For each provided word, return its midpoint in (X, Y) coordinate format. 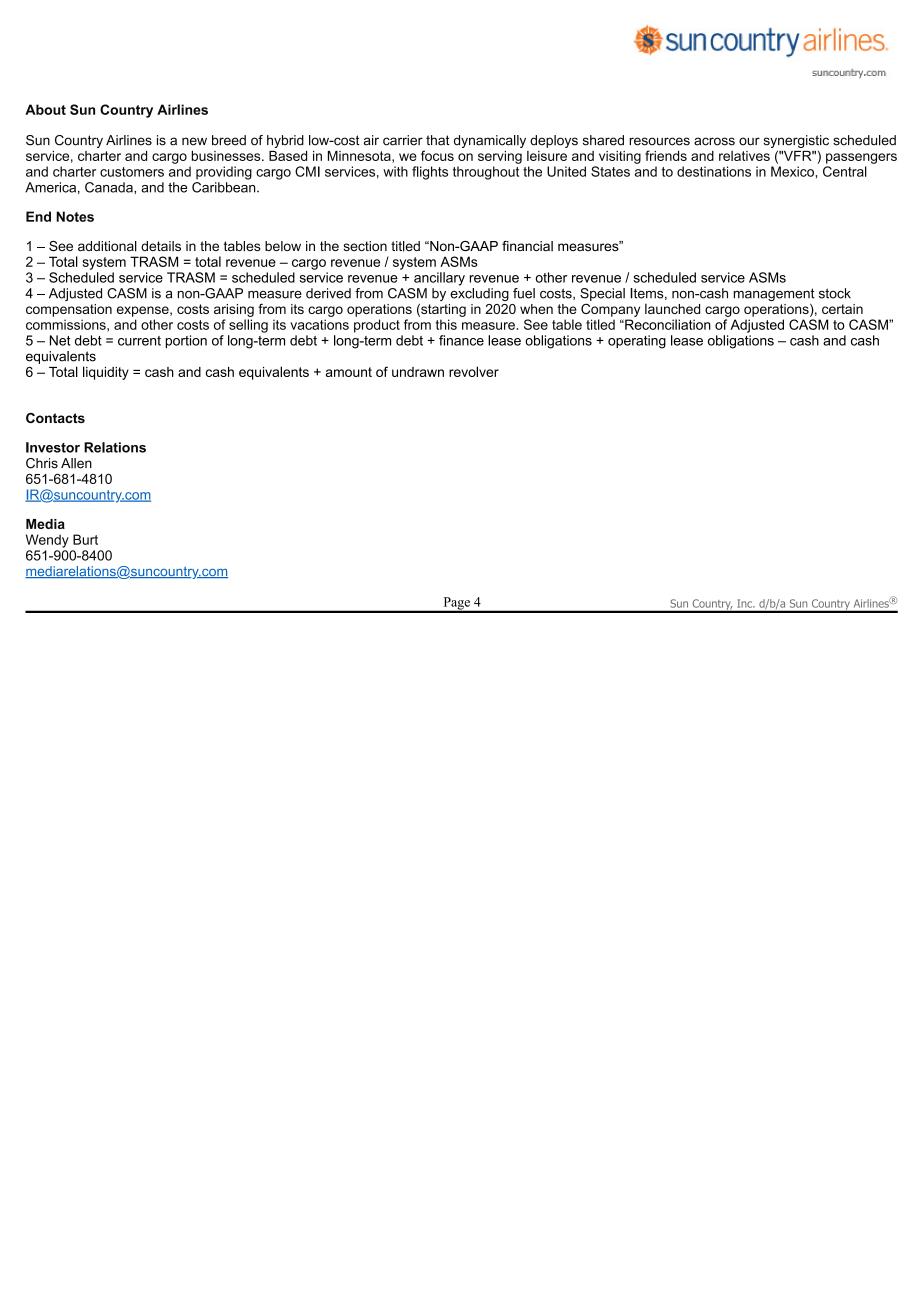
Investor (53, 447)
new (194, 141)
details (161, 246)
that (438, 140)
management (774, 296)
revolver (474, 371)
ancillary (439, 279)
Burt (85, 539)
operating (637, 342)
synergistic (796, 141)
